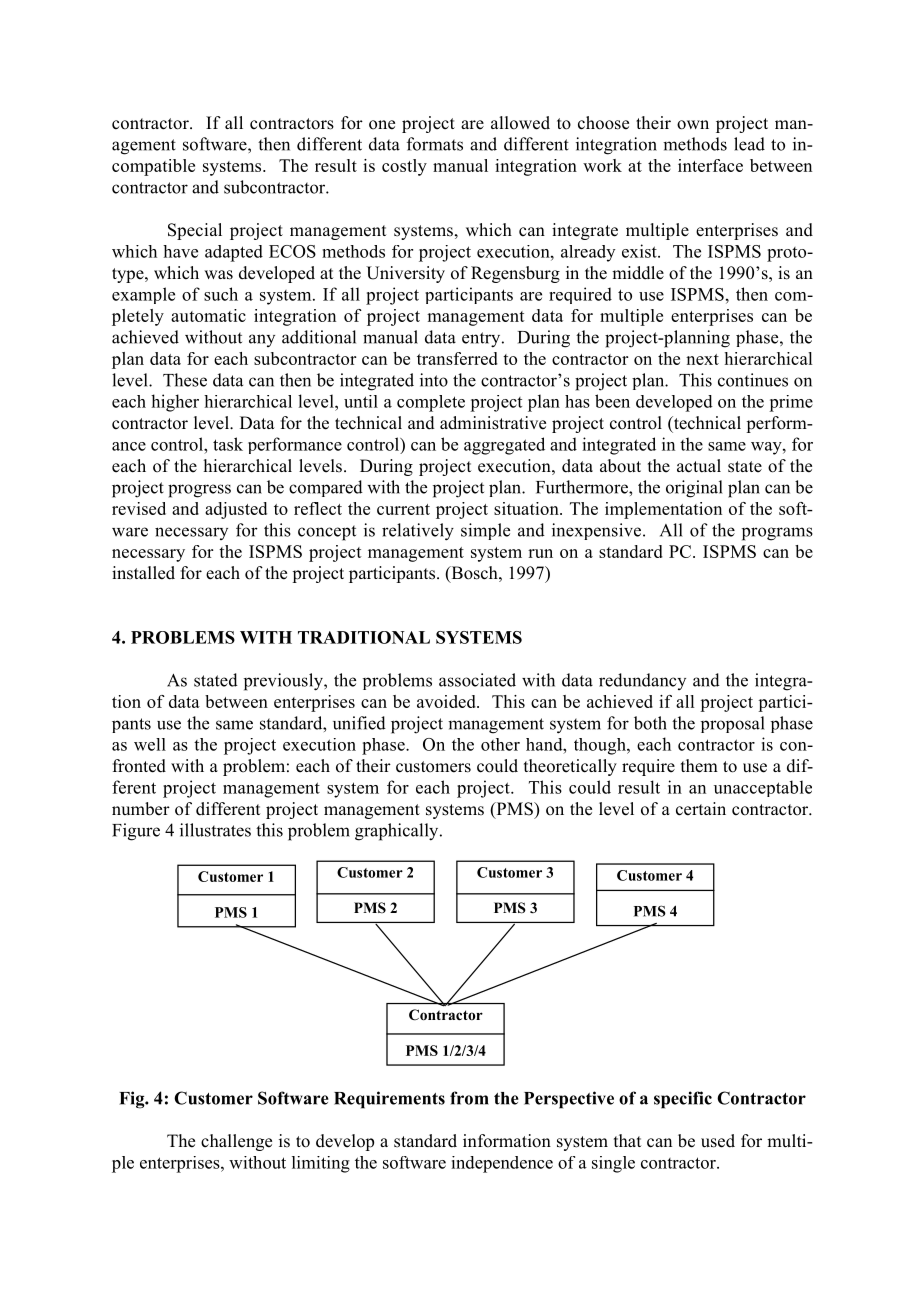 Image resolution: width=924 pixels, height=1308 pixels. I want to click on formats, so click(435, 144).
